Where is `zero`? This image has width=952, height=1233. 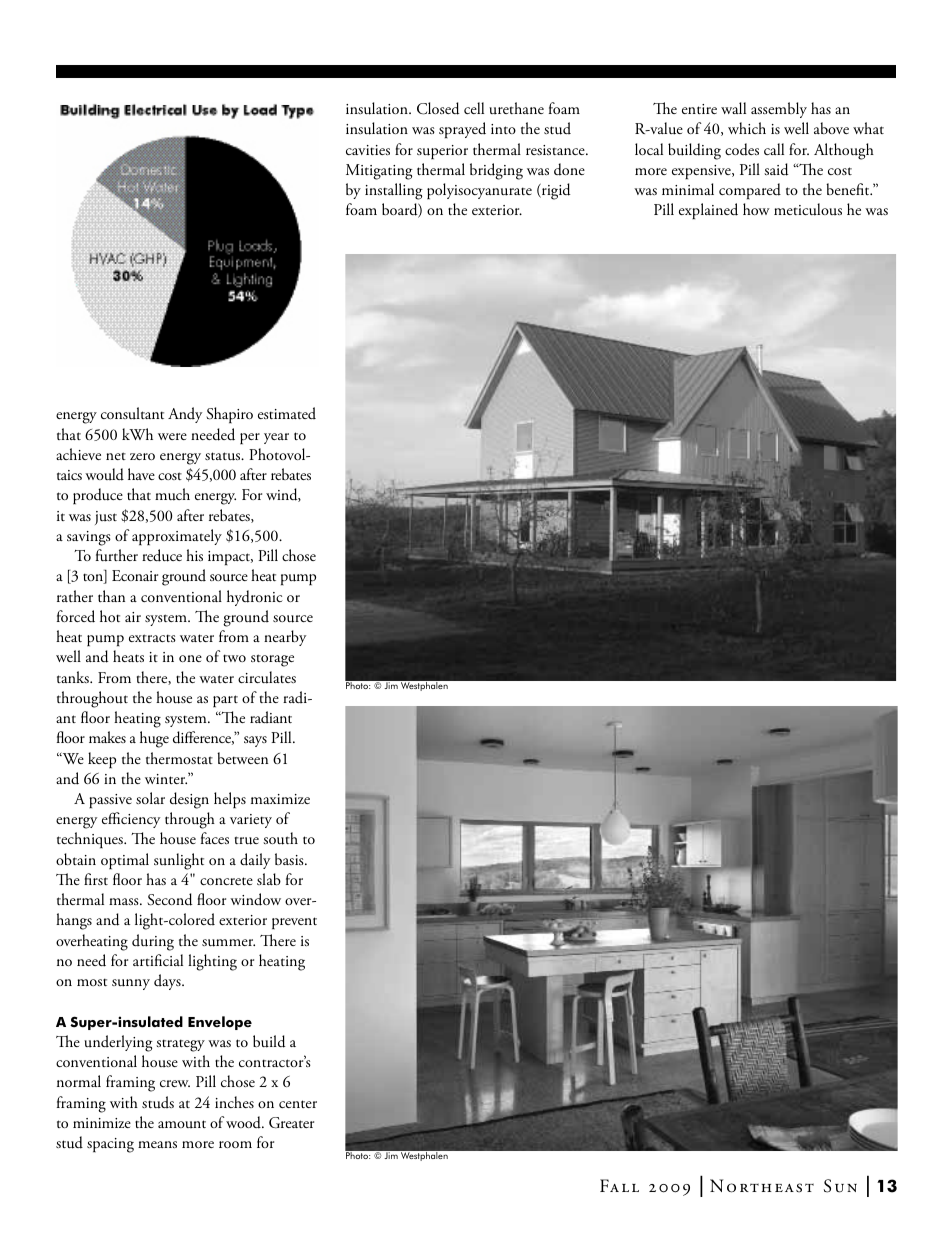
zero is located at coordinates (142, 456).
